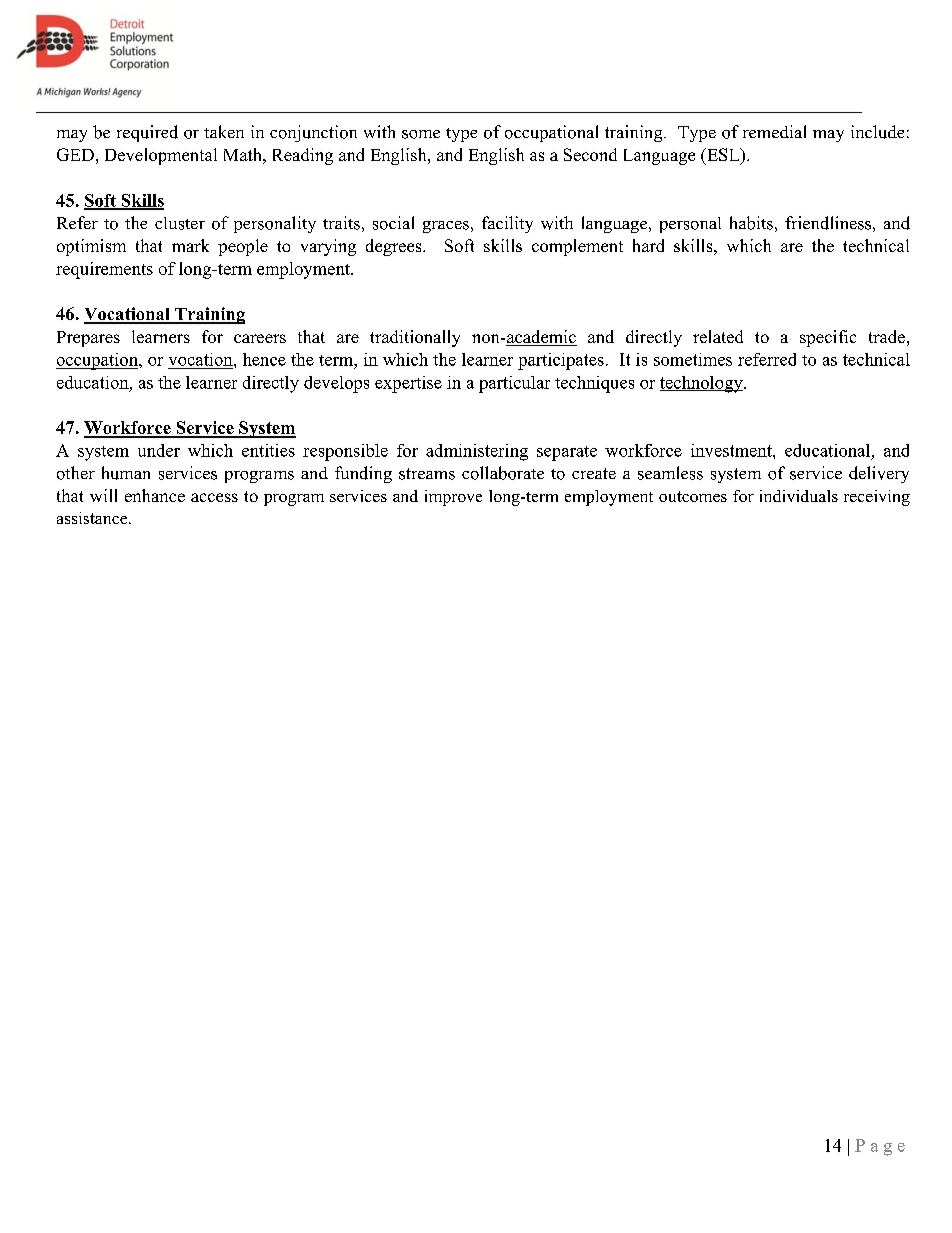 The height and width of the screenshot is (1233, 952). What do you see at coordinates (104, 270) in the screenshot?
I see `requirements` at bounding box center [104, 270].
